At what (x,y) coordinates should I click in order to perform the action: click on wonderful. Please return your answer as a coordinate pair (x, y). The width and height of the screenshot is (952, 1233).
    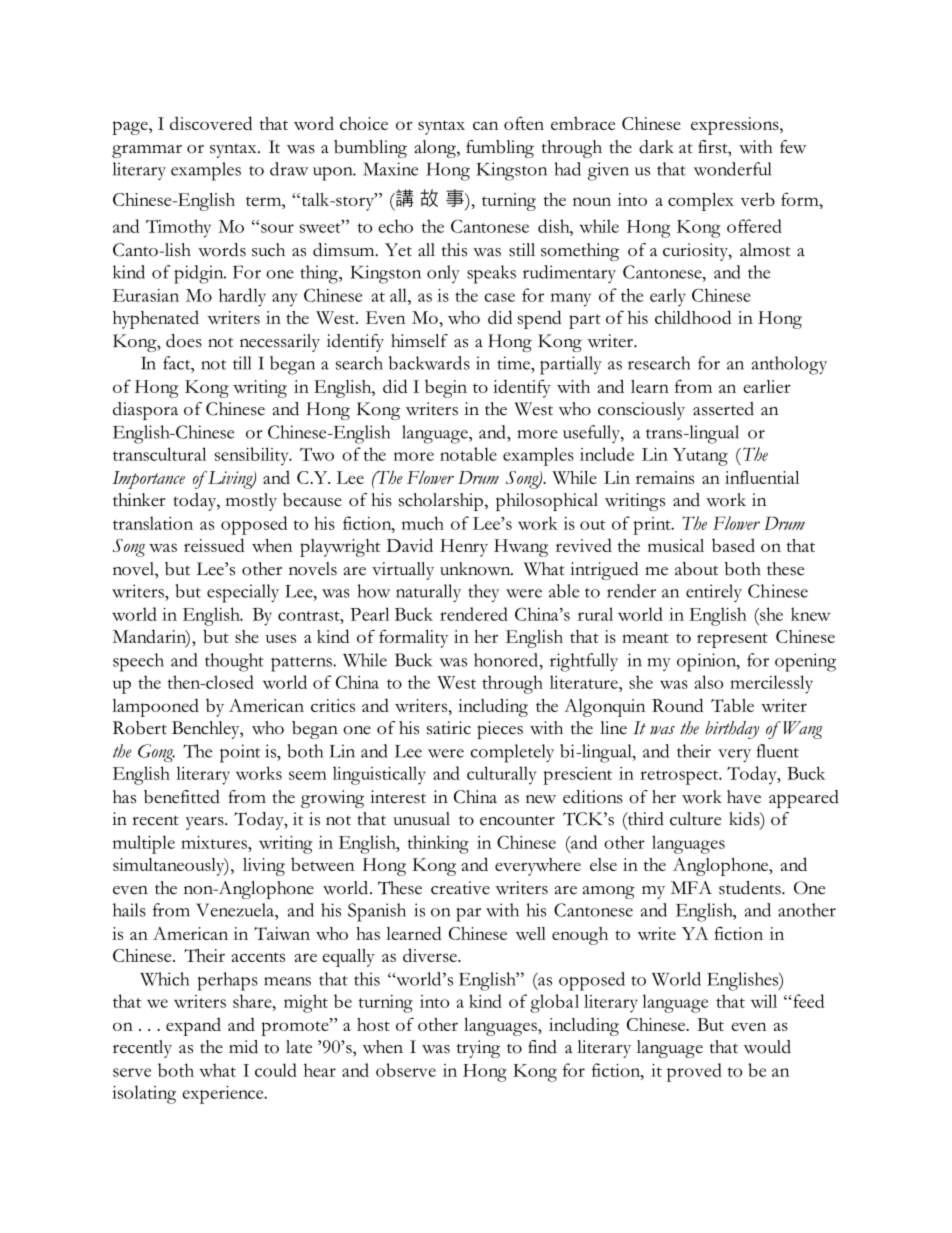
    Looking at the image, I should click on (732, 169).
